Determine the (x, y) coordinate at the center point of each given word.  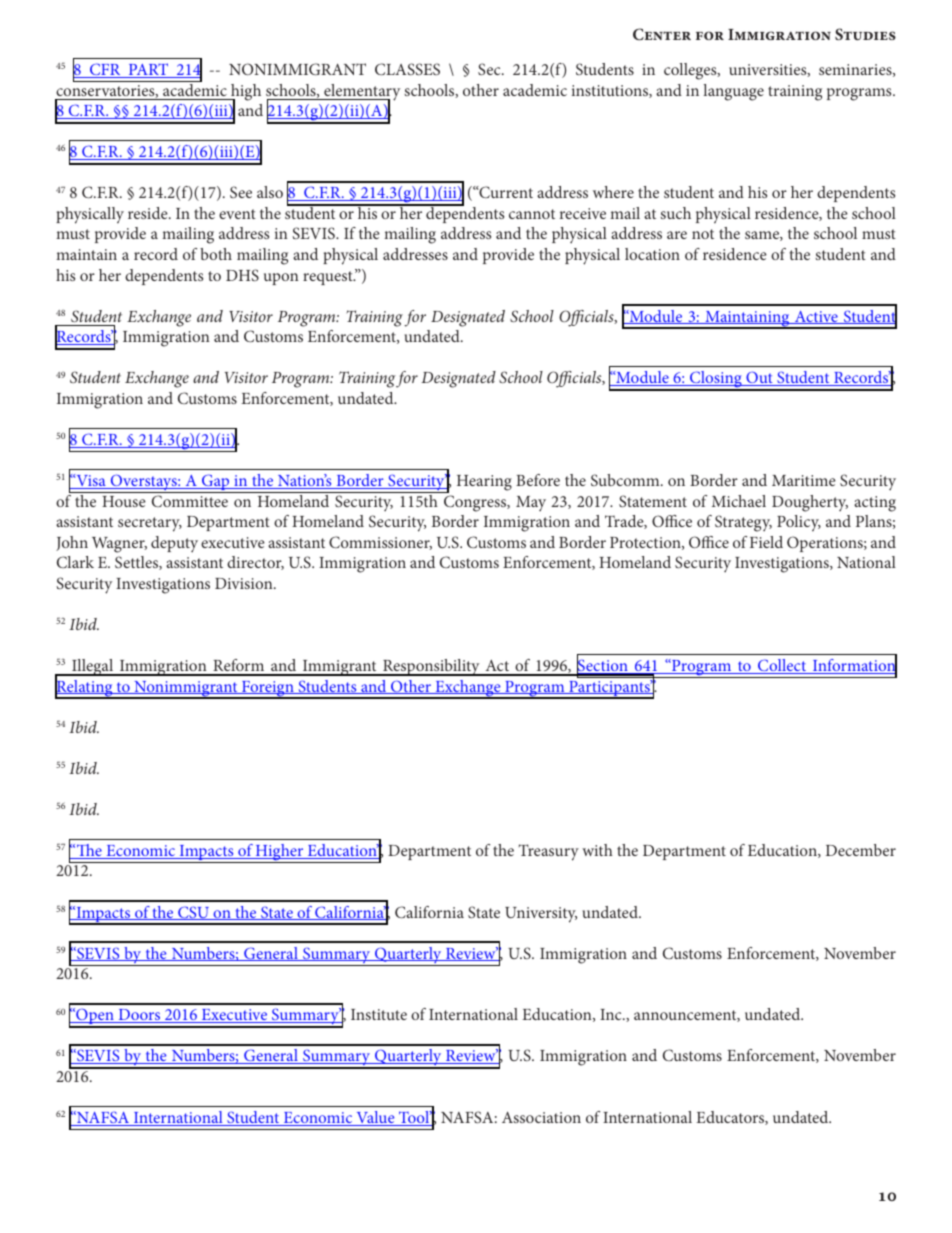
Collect (782, 666)
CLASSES (407, 69)
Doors (139, 1016)
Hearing (484, 483)
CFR (105, 70)
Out (759, 378)
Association (541, 1117)
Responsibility (431, 667)
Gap (216, 483)
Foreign (268, 690)
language (733, 92)
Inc (612, 1014)
